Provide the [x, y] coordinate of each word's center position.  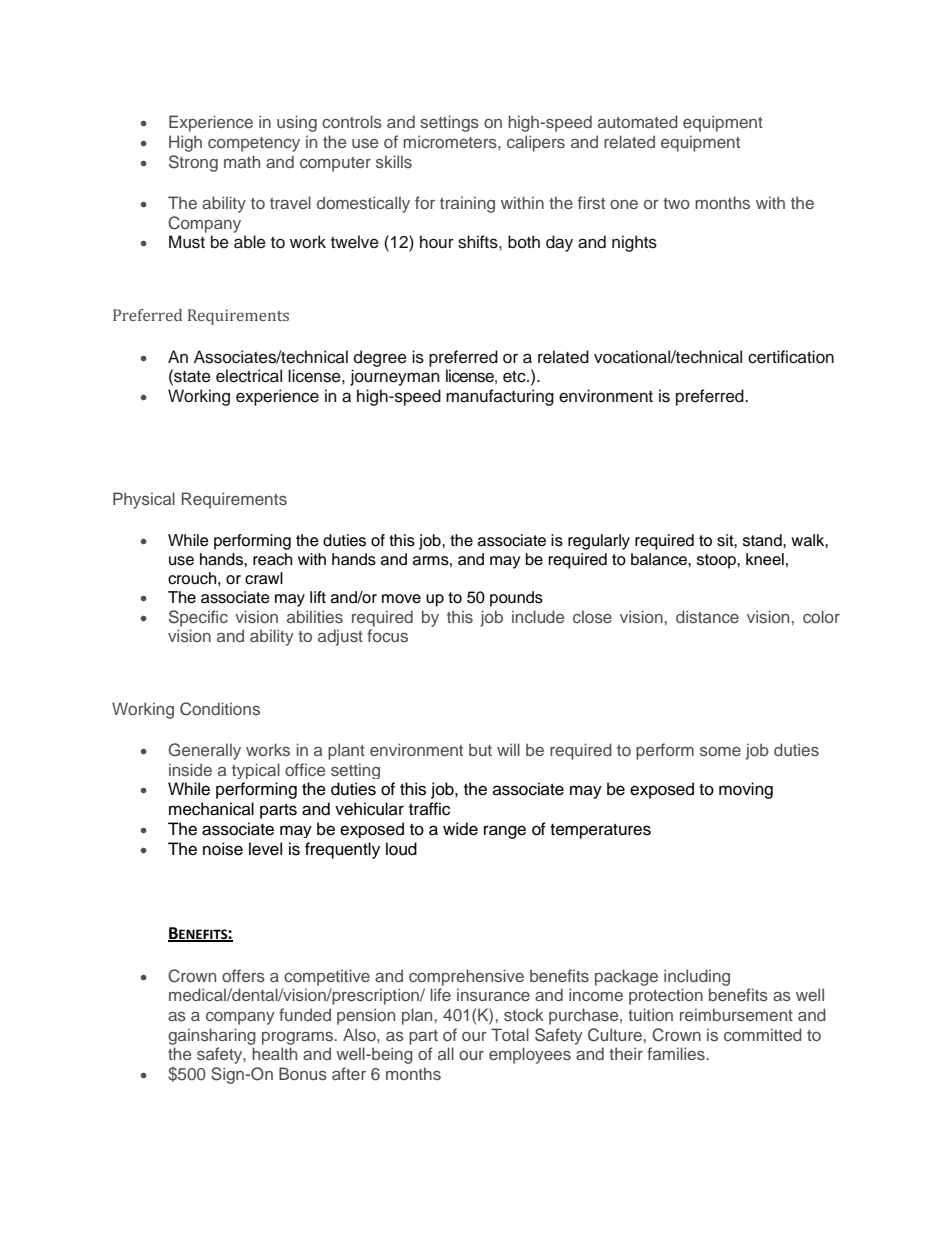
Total [510, 1034]
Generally [205, 751]
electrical [249, 376]
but [480, 749]
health [274, 1053]
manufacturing [500, 397]
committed [763, 1034]
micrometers [451, 141]
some [720, 751]
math [242, 161]
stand [763, 540]
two [676, 203]
